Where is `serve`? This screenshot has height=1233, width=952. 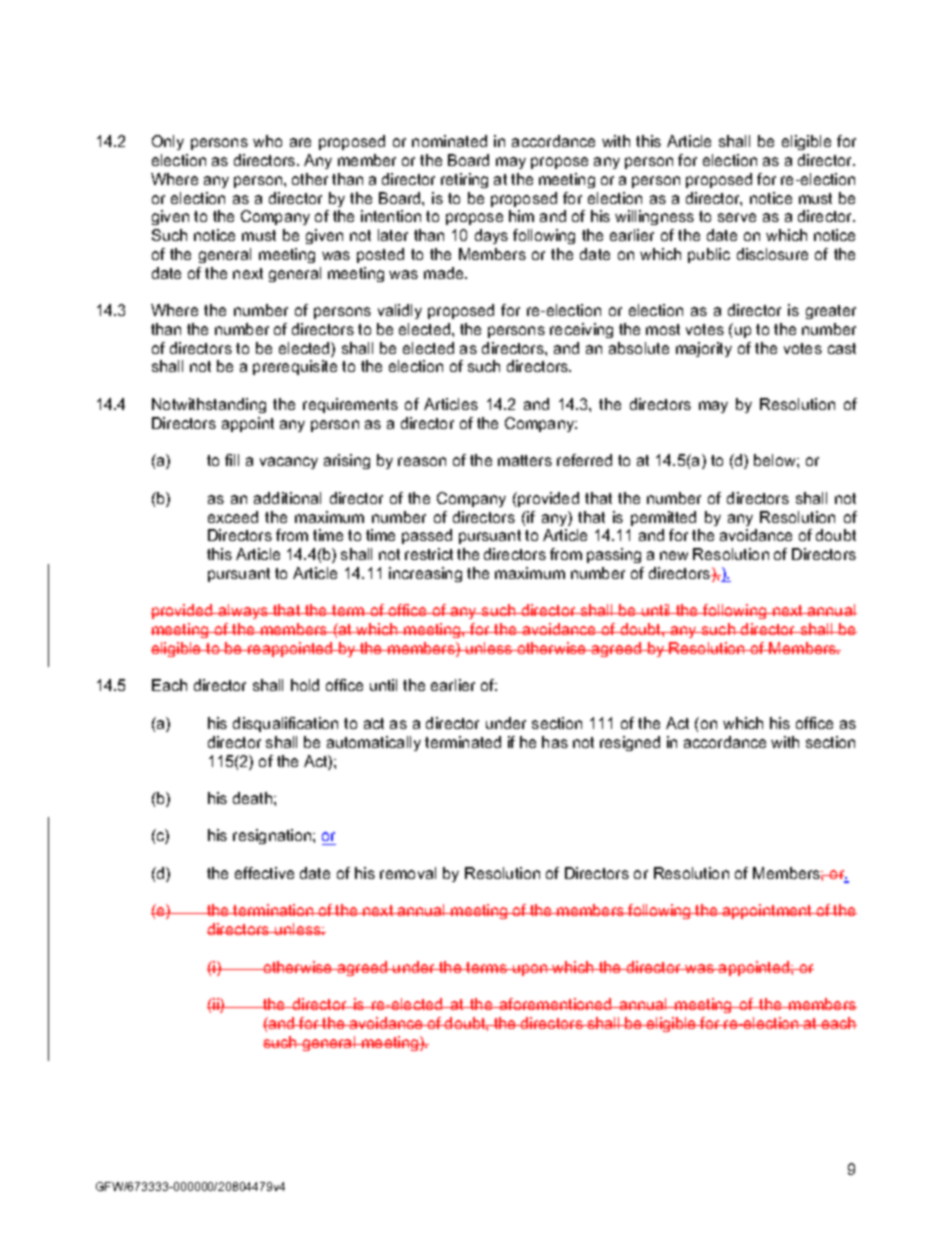 serve is located at coordinates (737, 217).
